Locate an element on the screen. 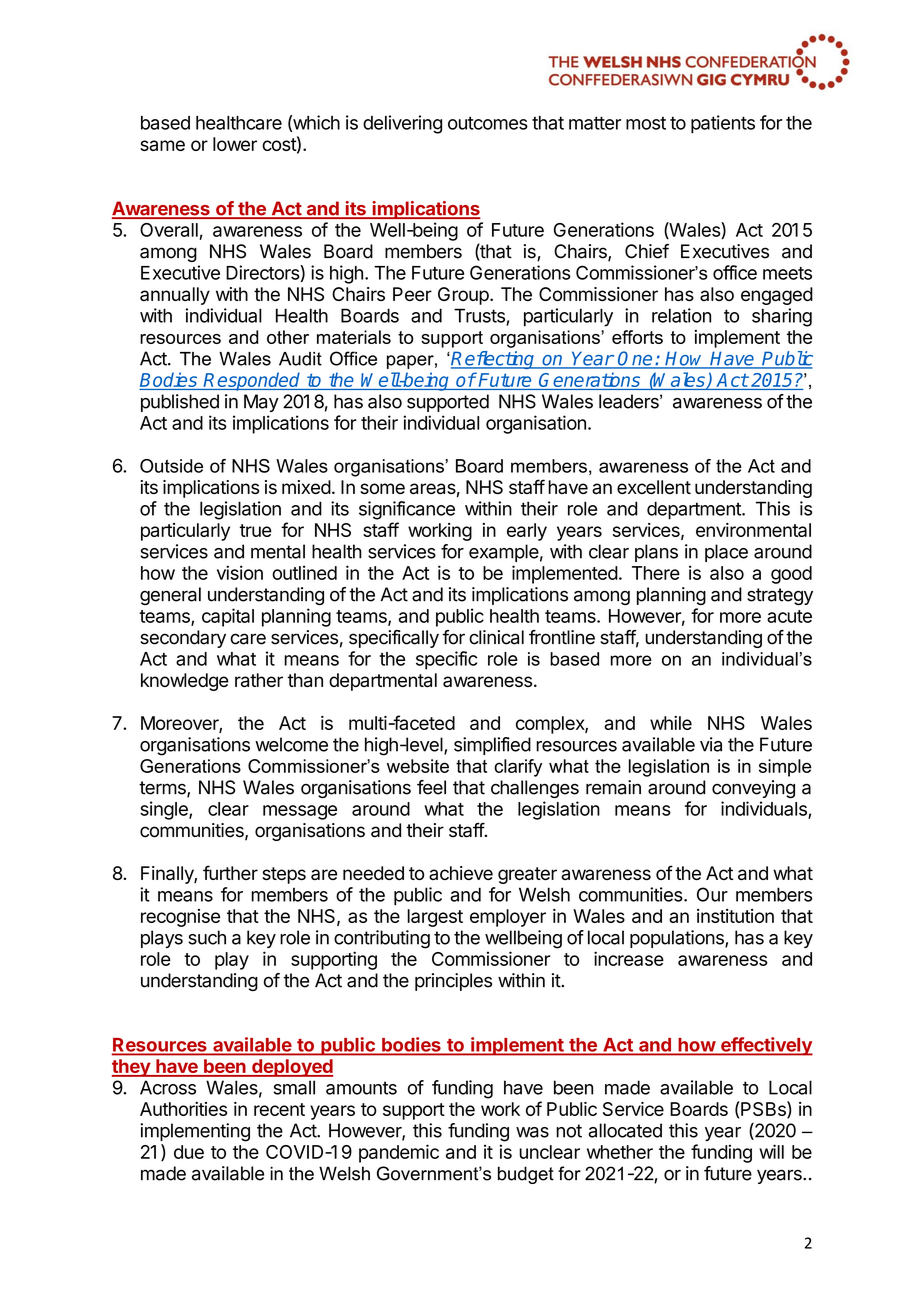 The height and width of the screenshot is (1308, 924). outcomes is located at coordinates (488, 123).
